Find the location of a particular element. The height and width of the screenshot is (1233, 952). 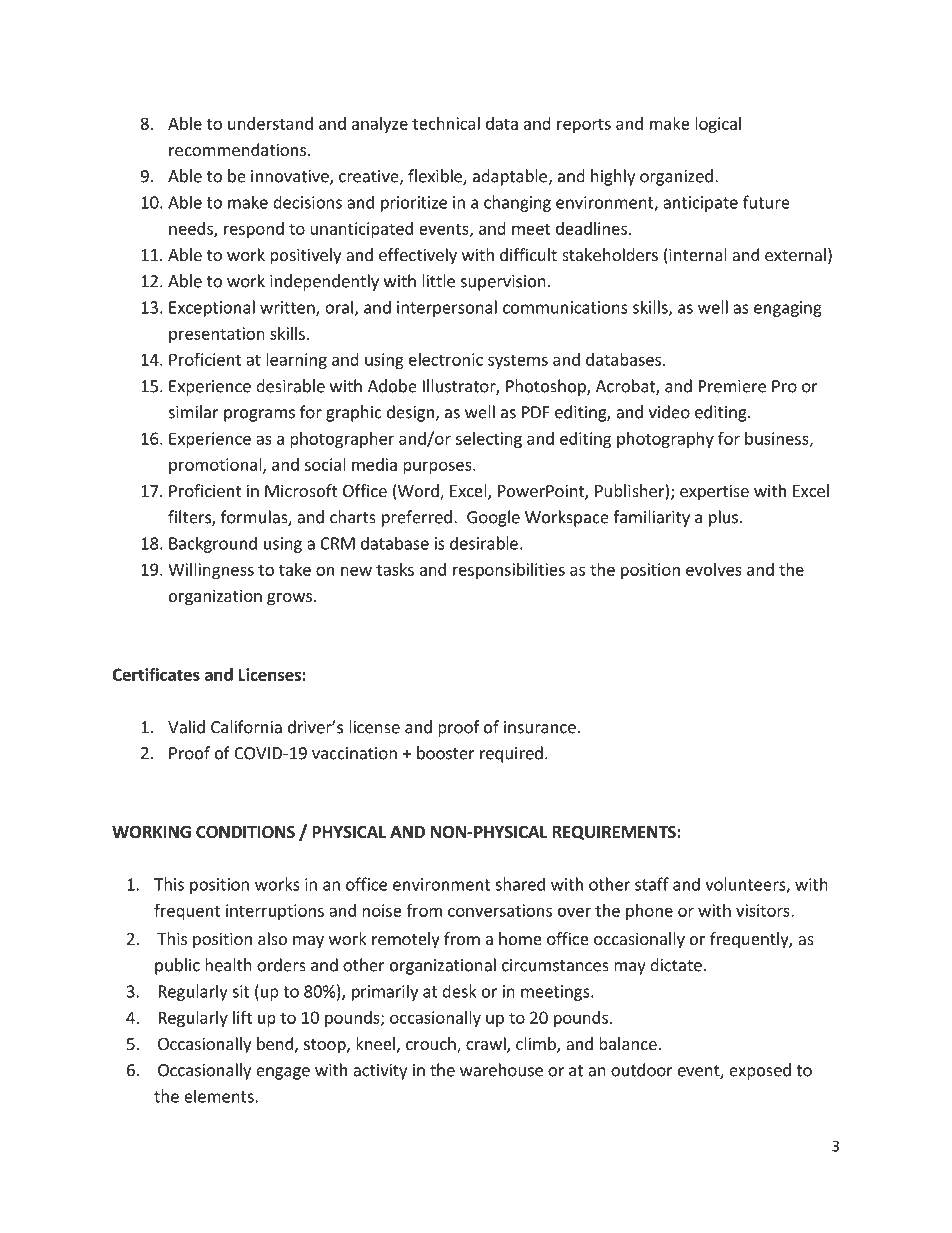

warehouse is located at coordinates (501, 1070).
